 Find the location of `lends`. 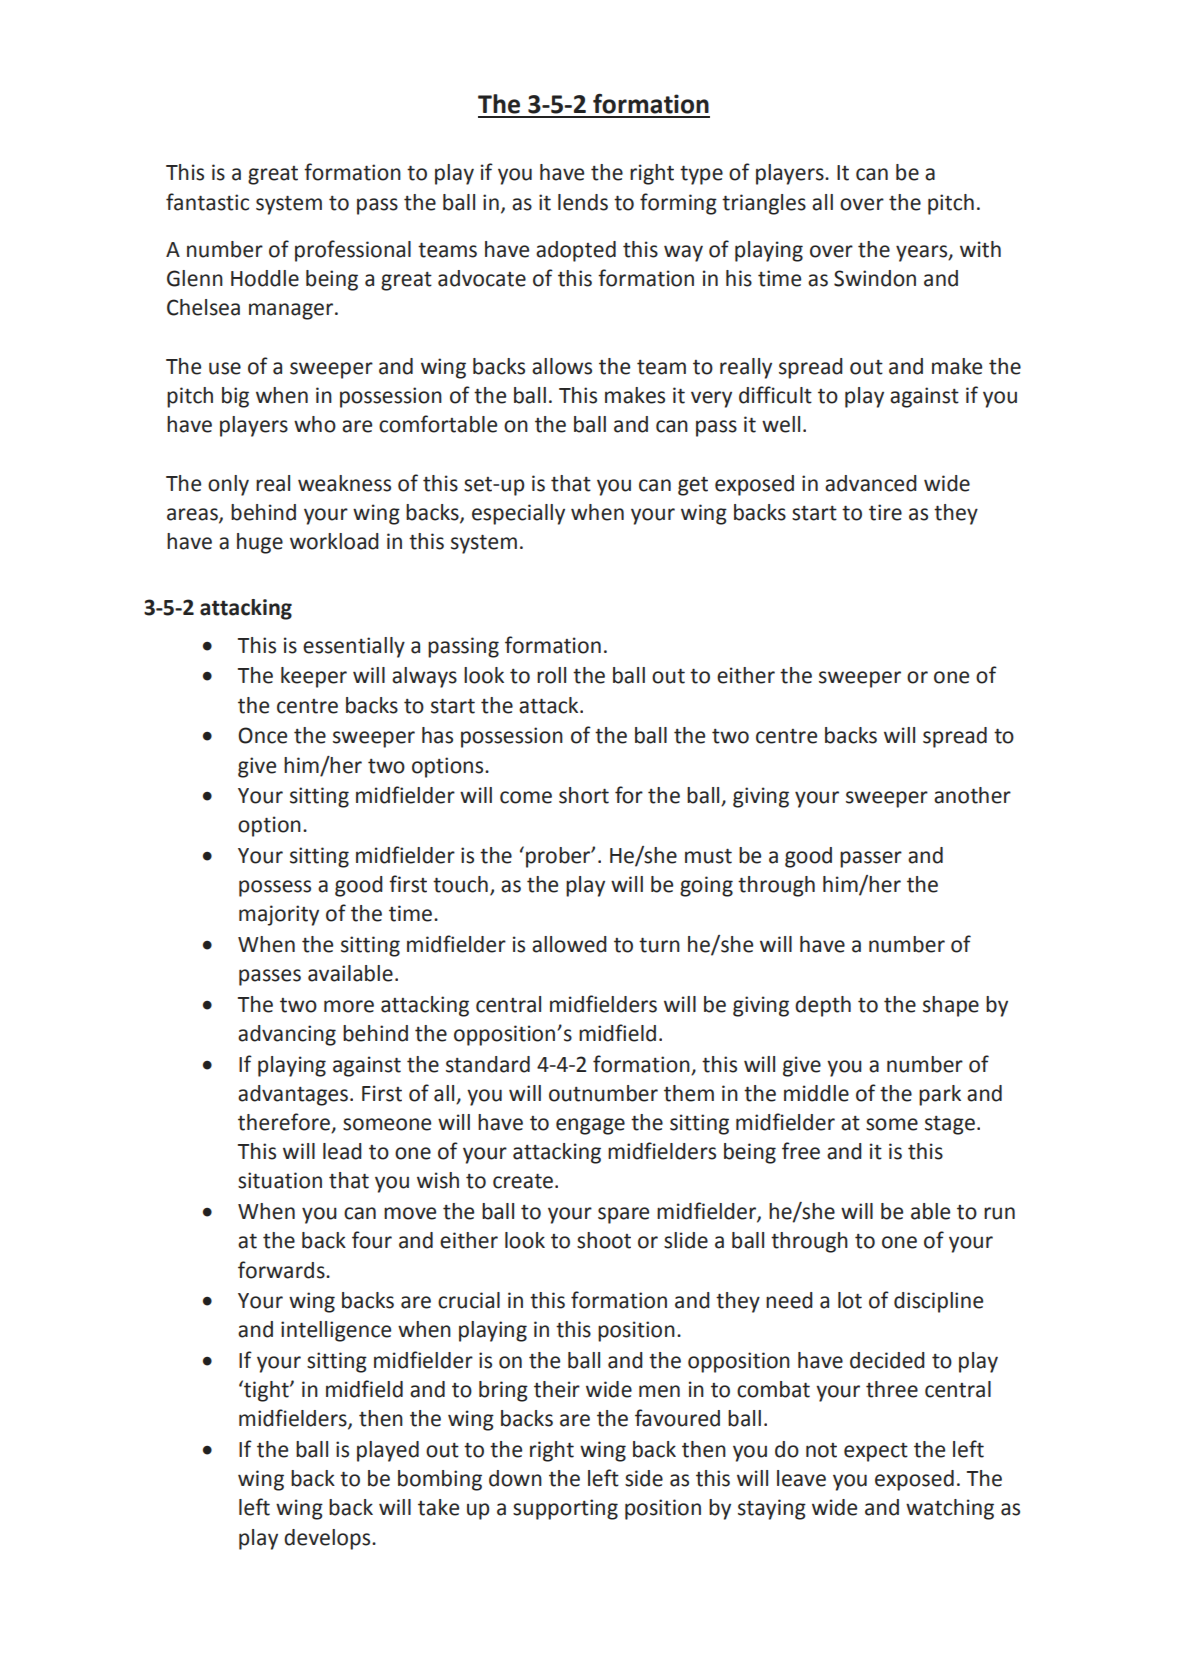

lends is located at coordinates (583, 202).
